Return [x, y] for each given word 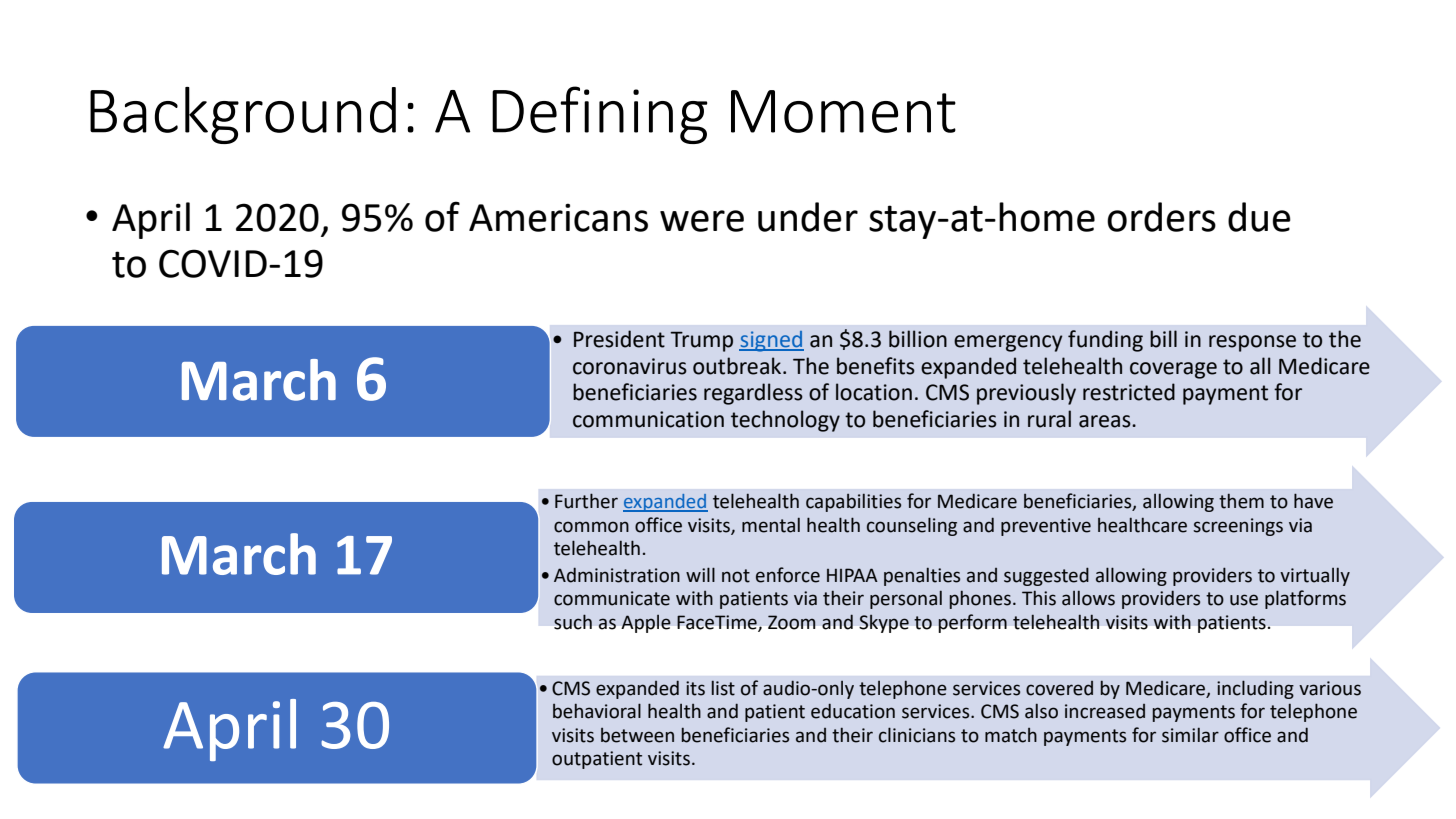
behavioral [597, 711]
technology [785, 421]
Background [243, 115]
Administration [617, 575]
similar [1190, 735]
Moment [843, 111]
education [853, 711]
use [1244, 600]
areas [1106, 421]
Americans [558, 217]
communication [648, 419]
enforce [788, 575]
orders [1161, 217]
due [1259, 217]
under [808, 217]
